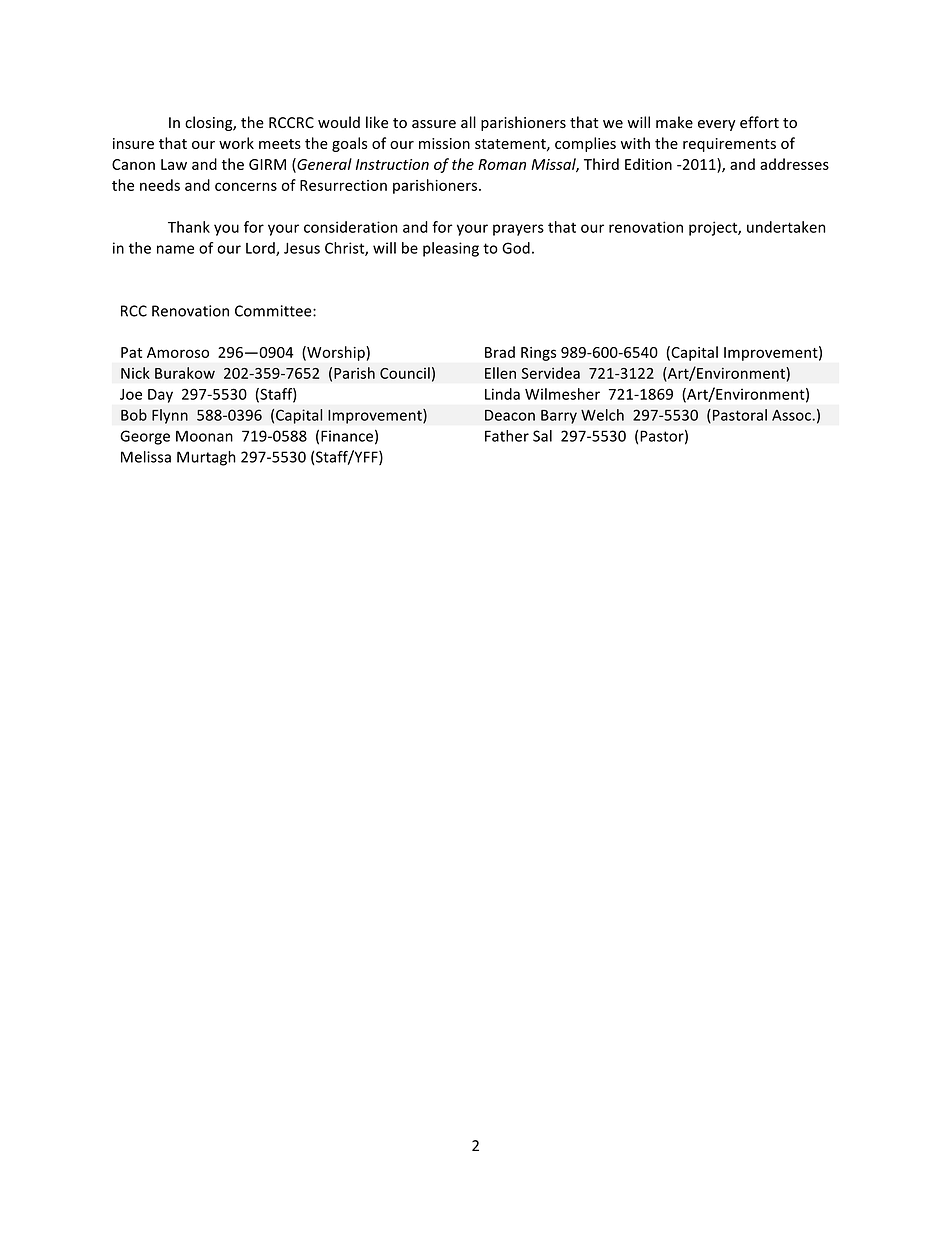  What do you see at coordinates (716, 125) in the document?
I see `every` at bounding box center [716, 125].
